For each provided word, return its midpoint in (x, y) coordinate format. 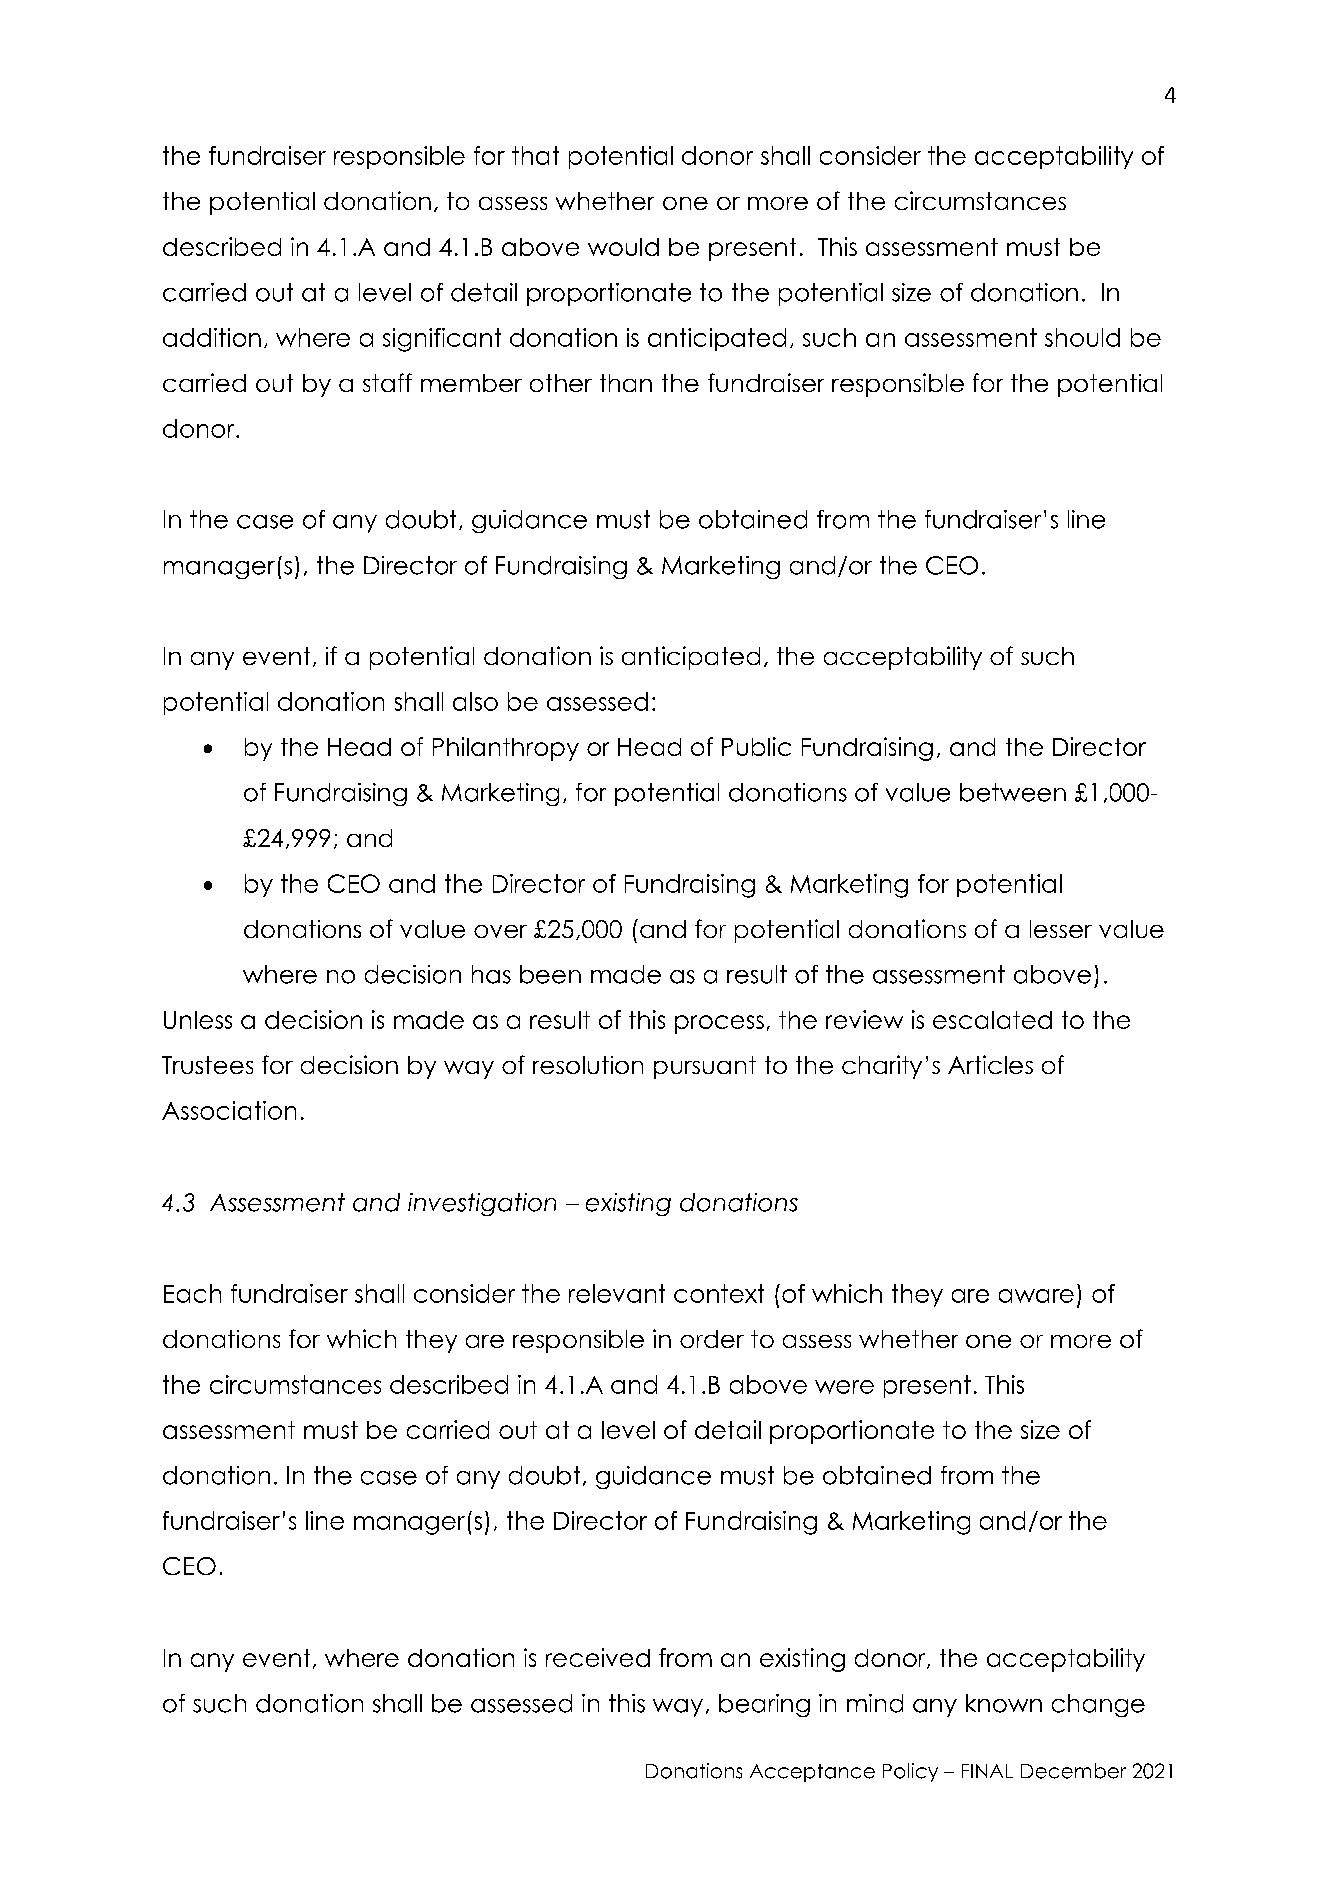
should (1082, 337)
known (1004, 1703)
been (550, 974)
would (623, 247)
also (475, 701)
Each (192, 1293)
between (1013, 792)
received (598, 1657)
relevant (617, 1293)
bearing (764, 1705)
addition (212, 337)
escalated (992, 1020)
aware (1036, 1296)
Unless (198, 1020)
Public (756, 746)
